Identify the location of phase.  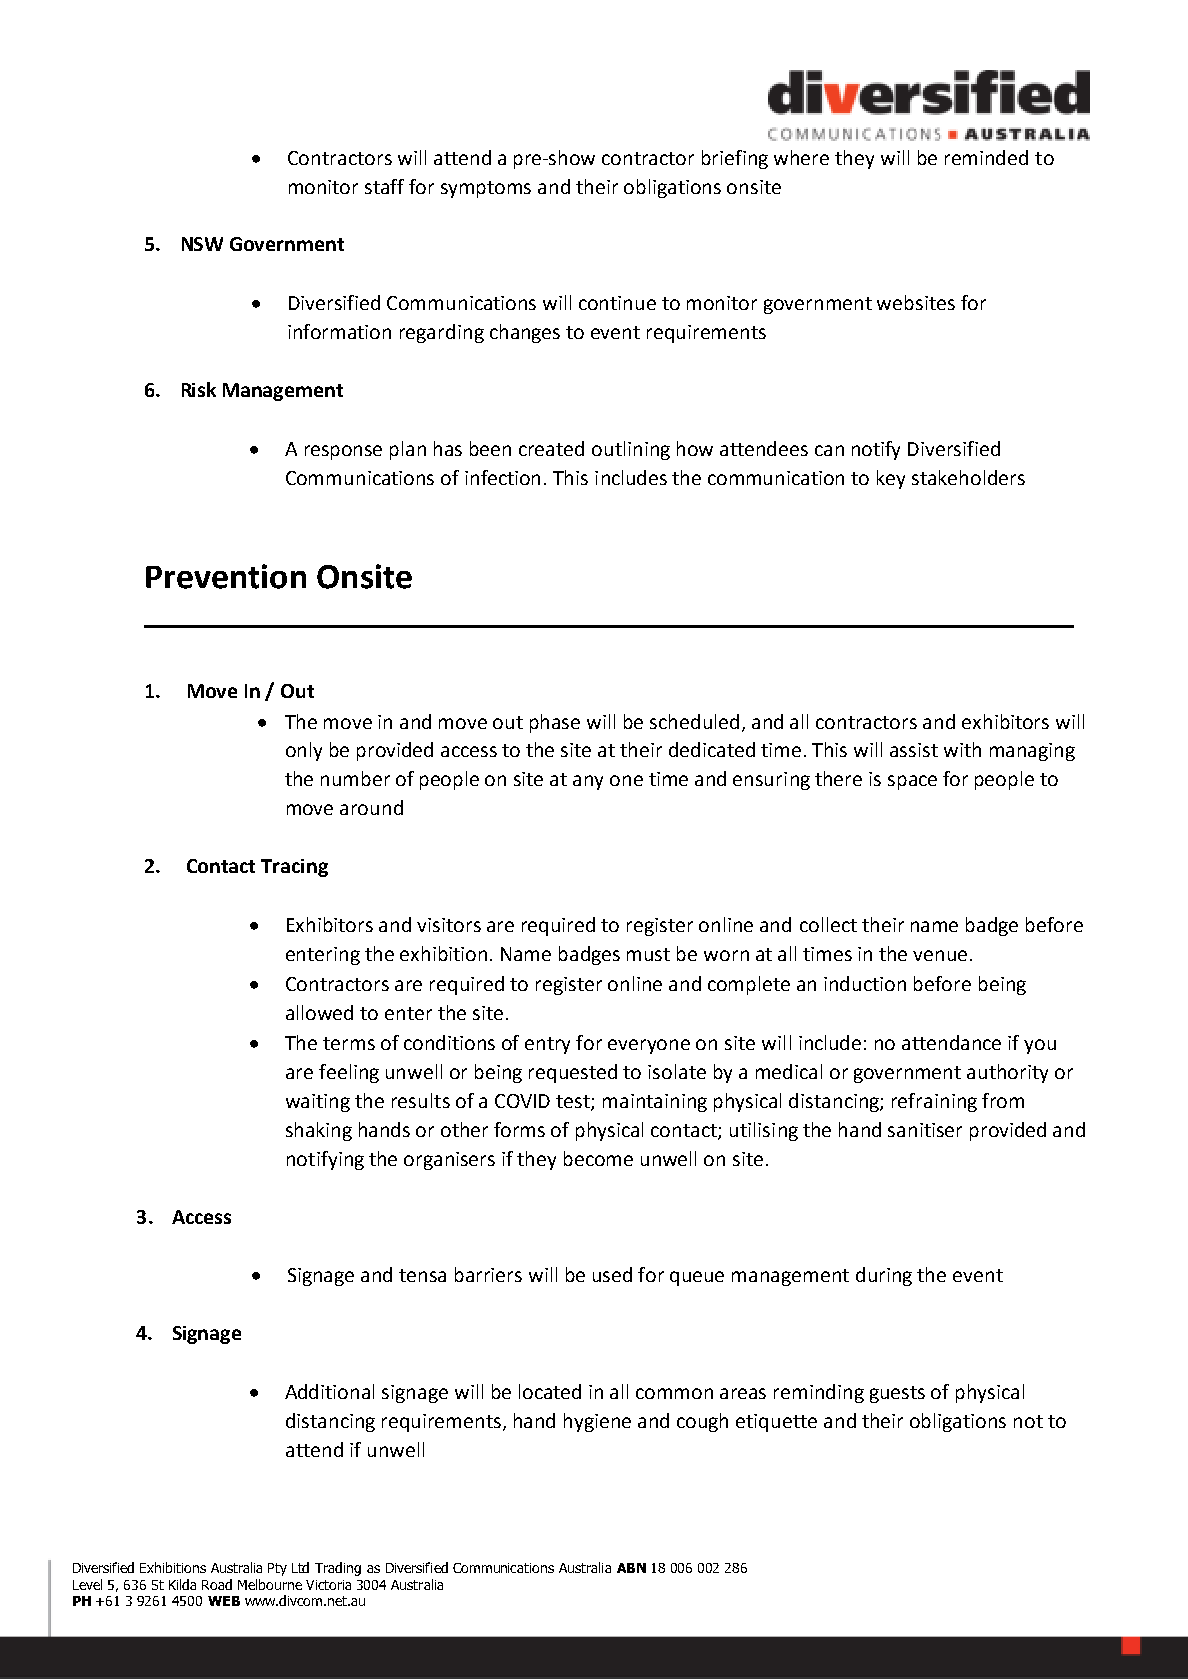
(555, 723).
